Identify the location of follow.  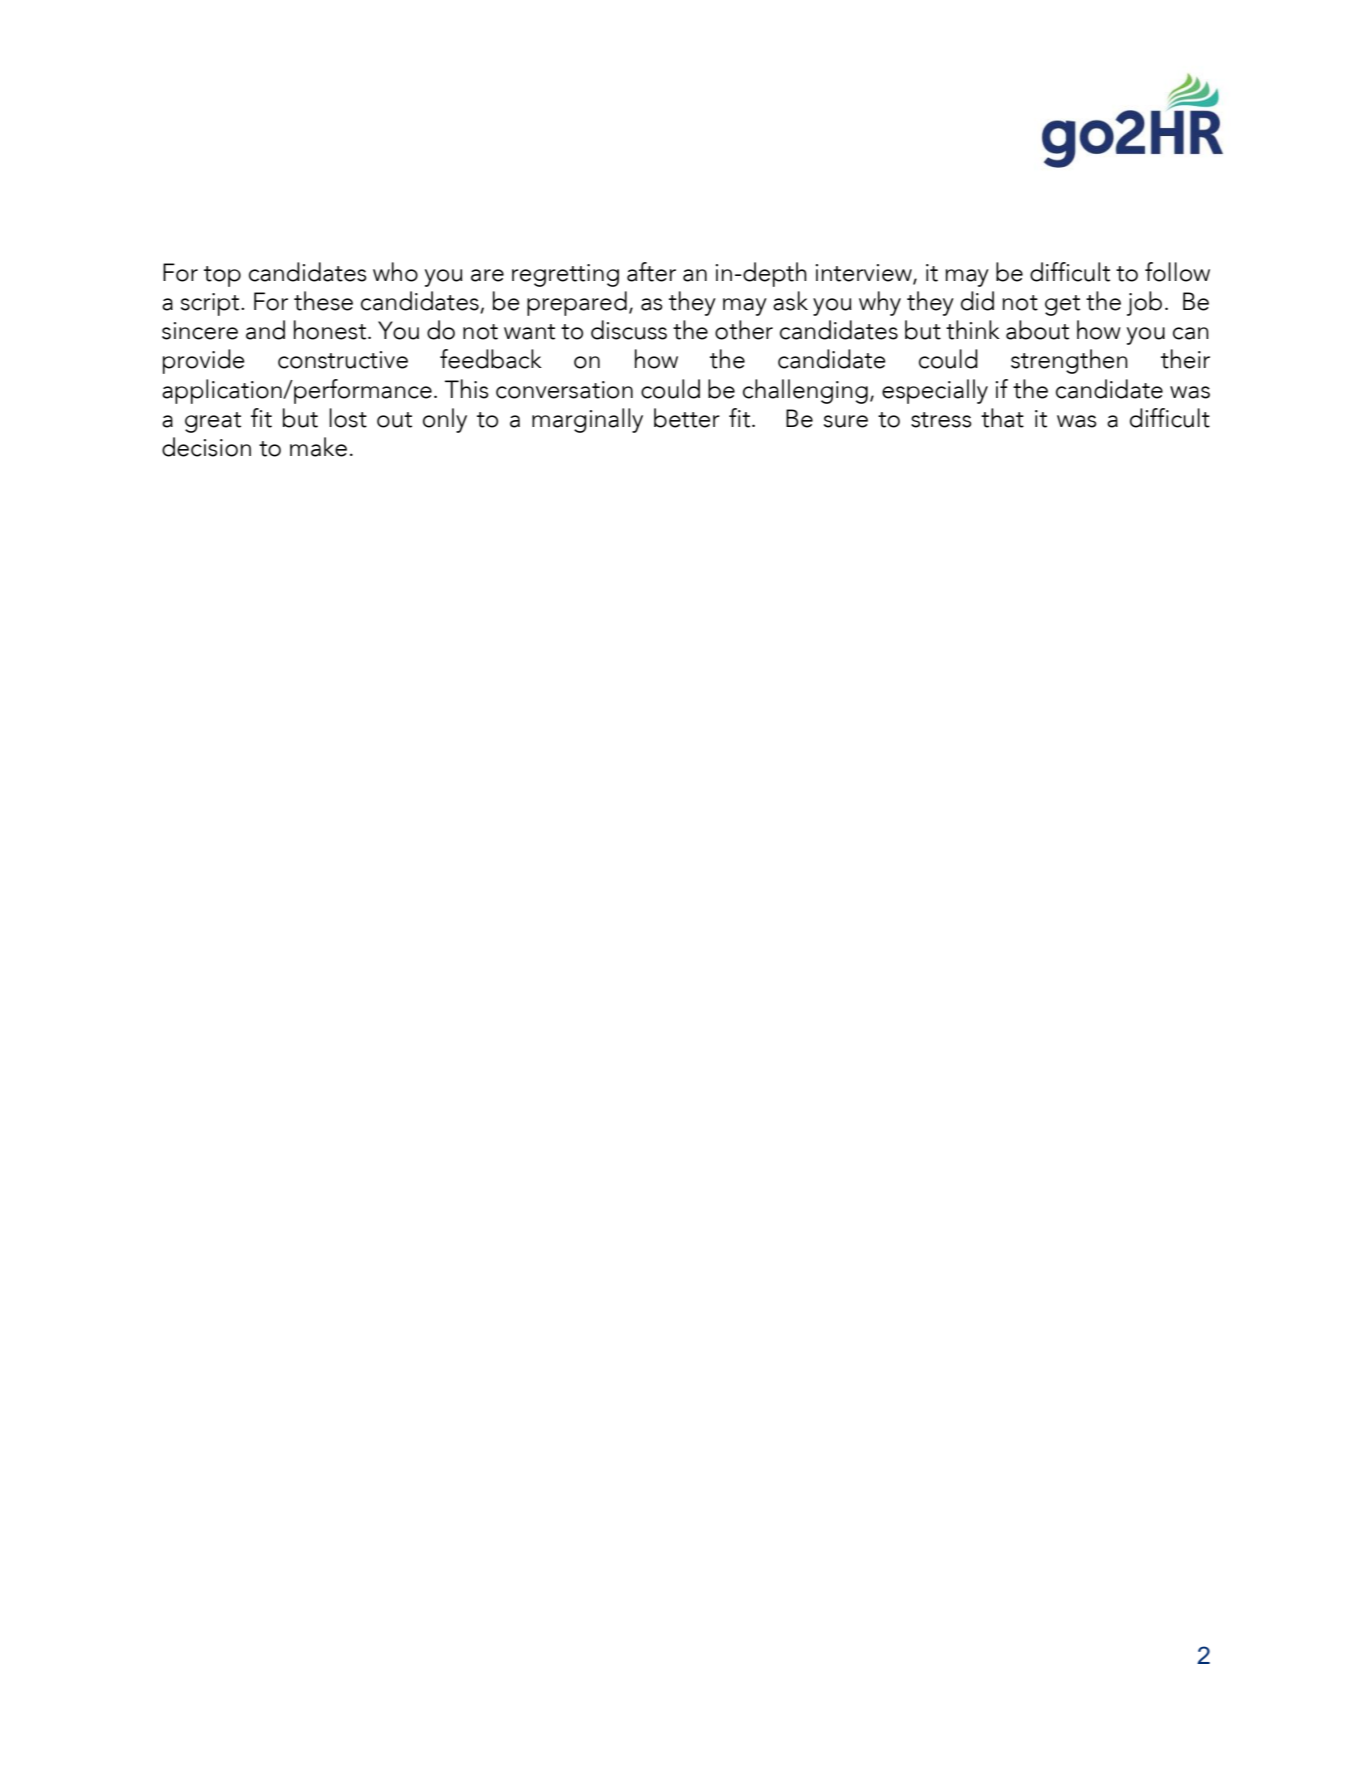
(1177, 272).
